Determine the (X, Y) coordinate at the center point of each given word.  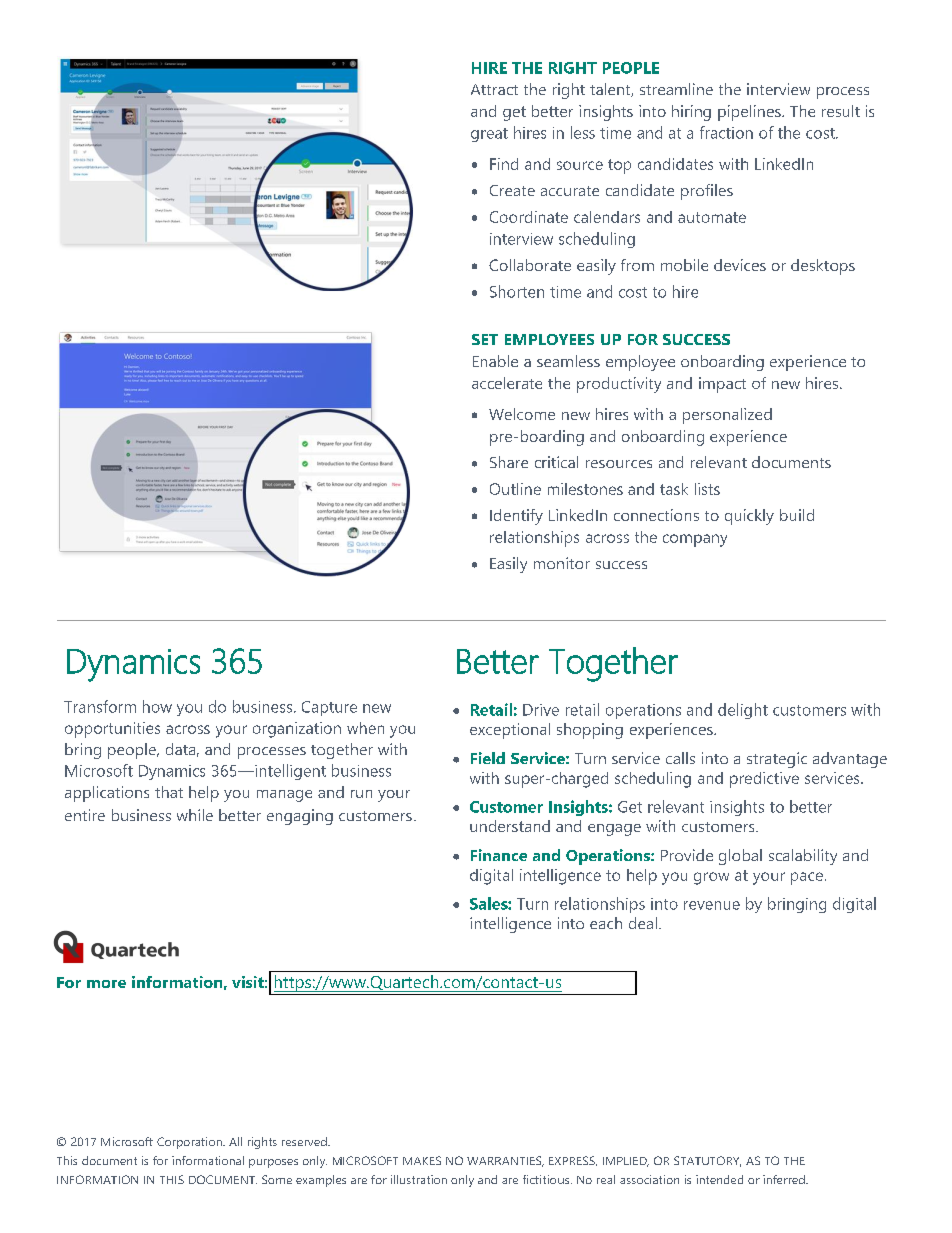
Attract (494, 89)
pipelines (750, 113)
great (489, 135)
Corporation (190, 1143)
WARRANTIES (505, 1161)
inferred (785, 1179)
